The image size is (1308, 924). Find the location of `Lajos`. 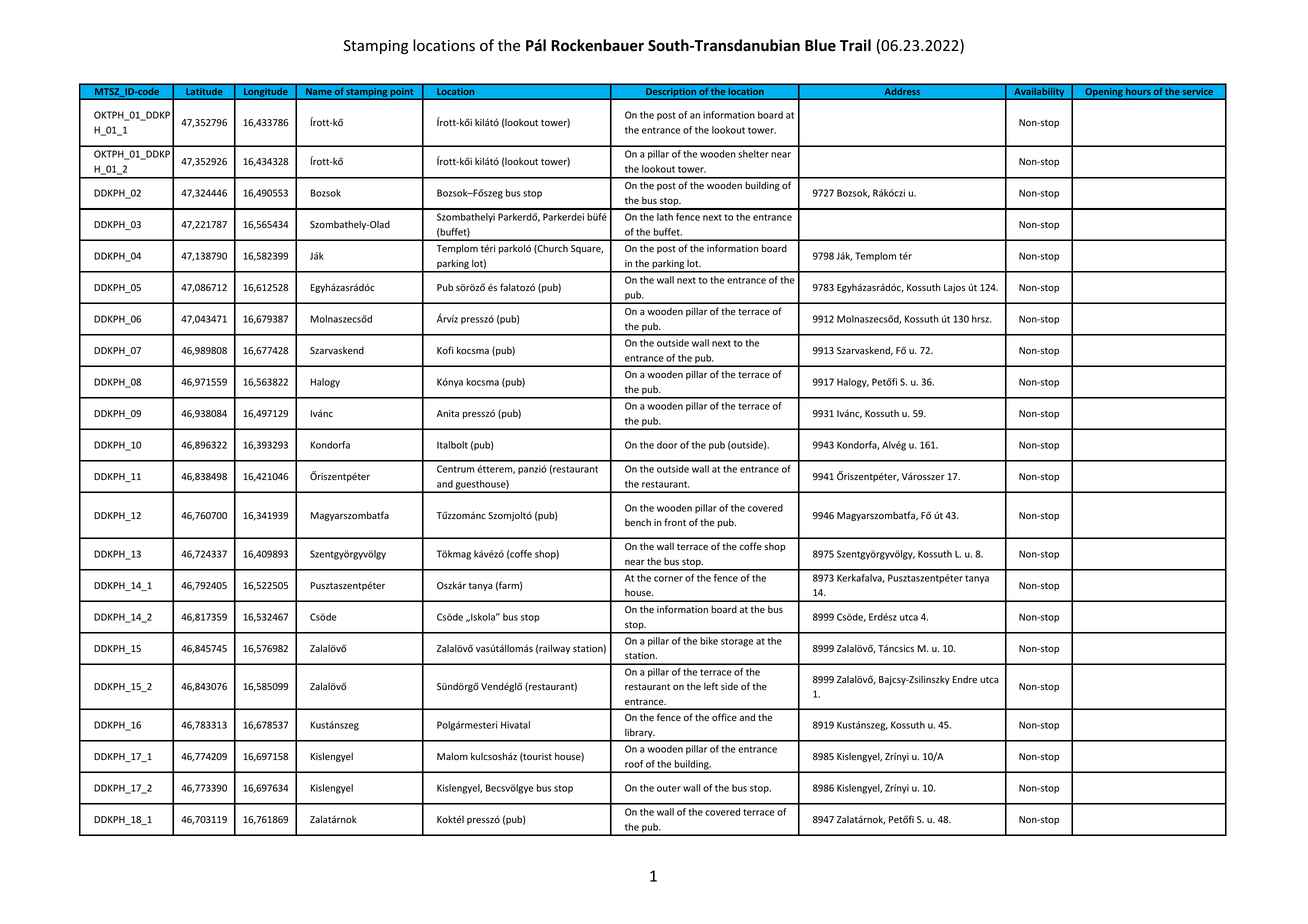

Lajos is located at coordinates (955, 288).
